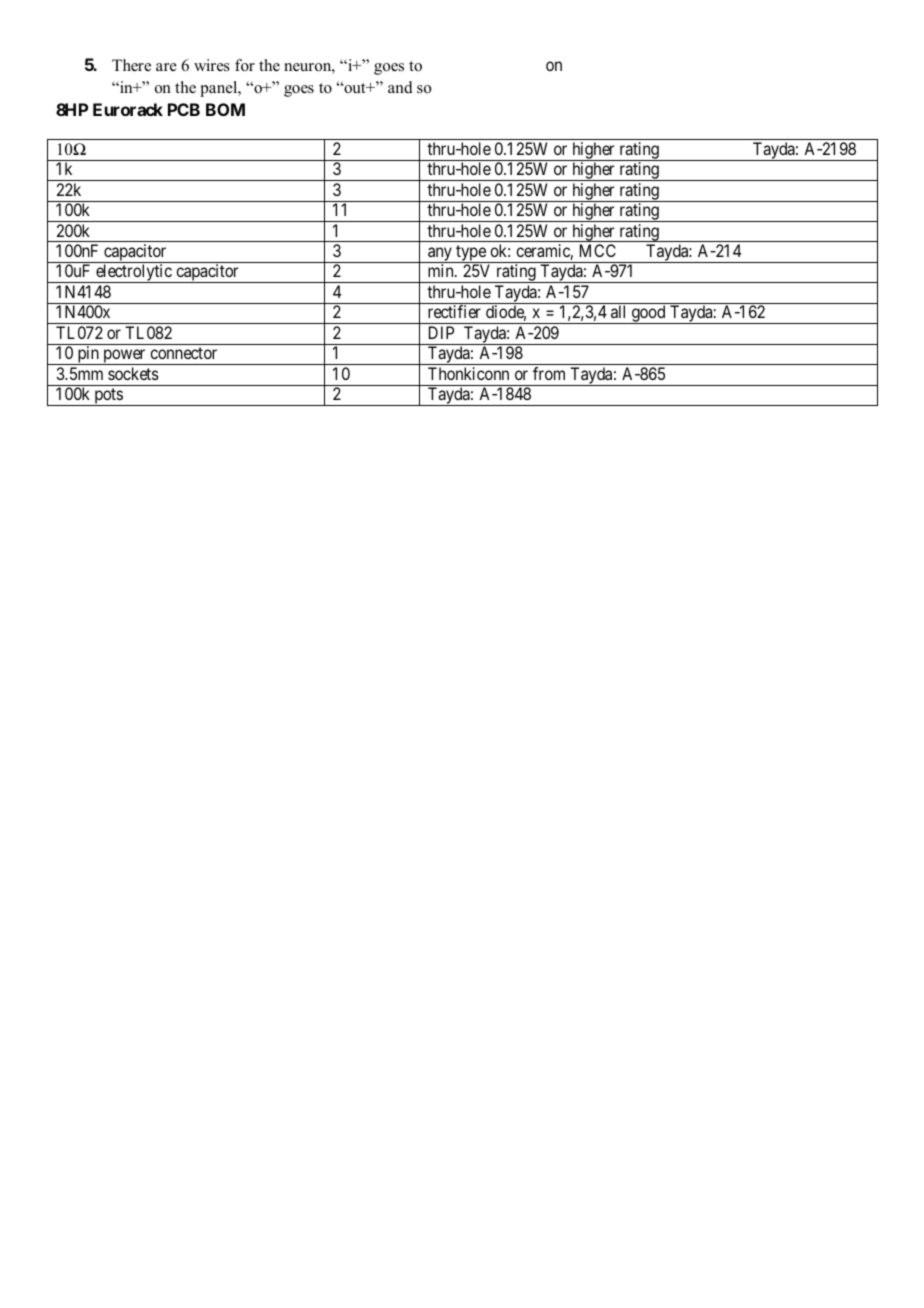 The height and width of the page is (1308, 924). Describe the element at coordinates (440, 255) in the page. I see `any` at that location.
